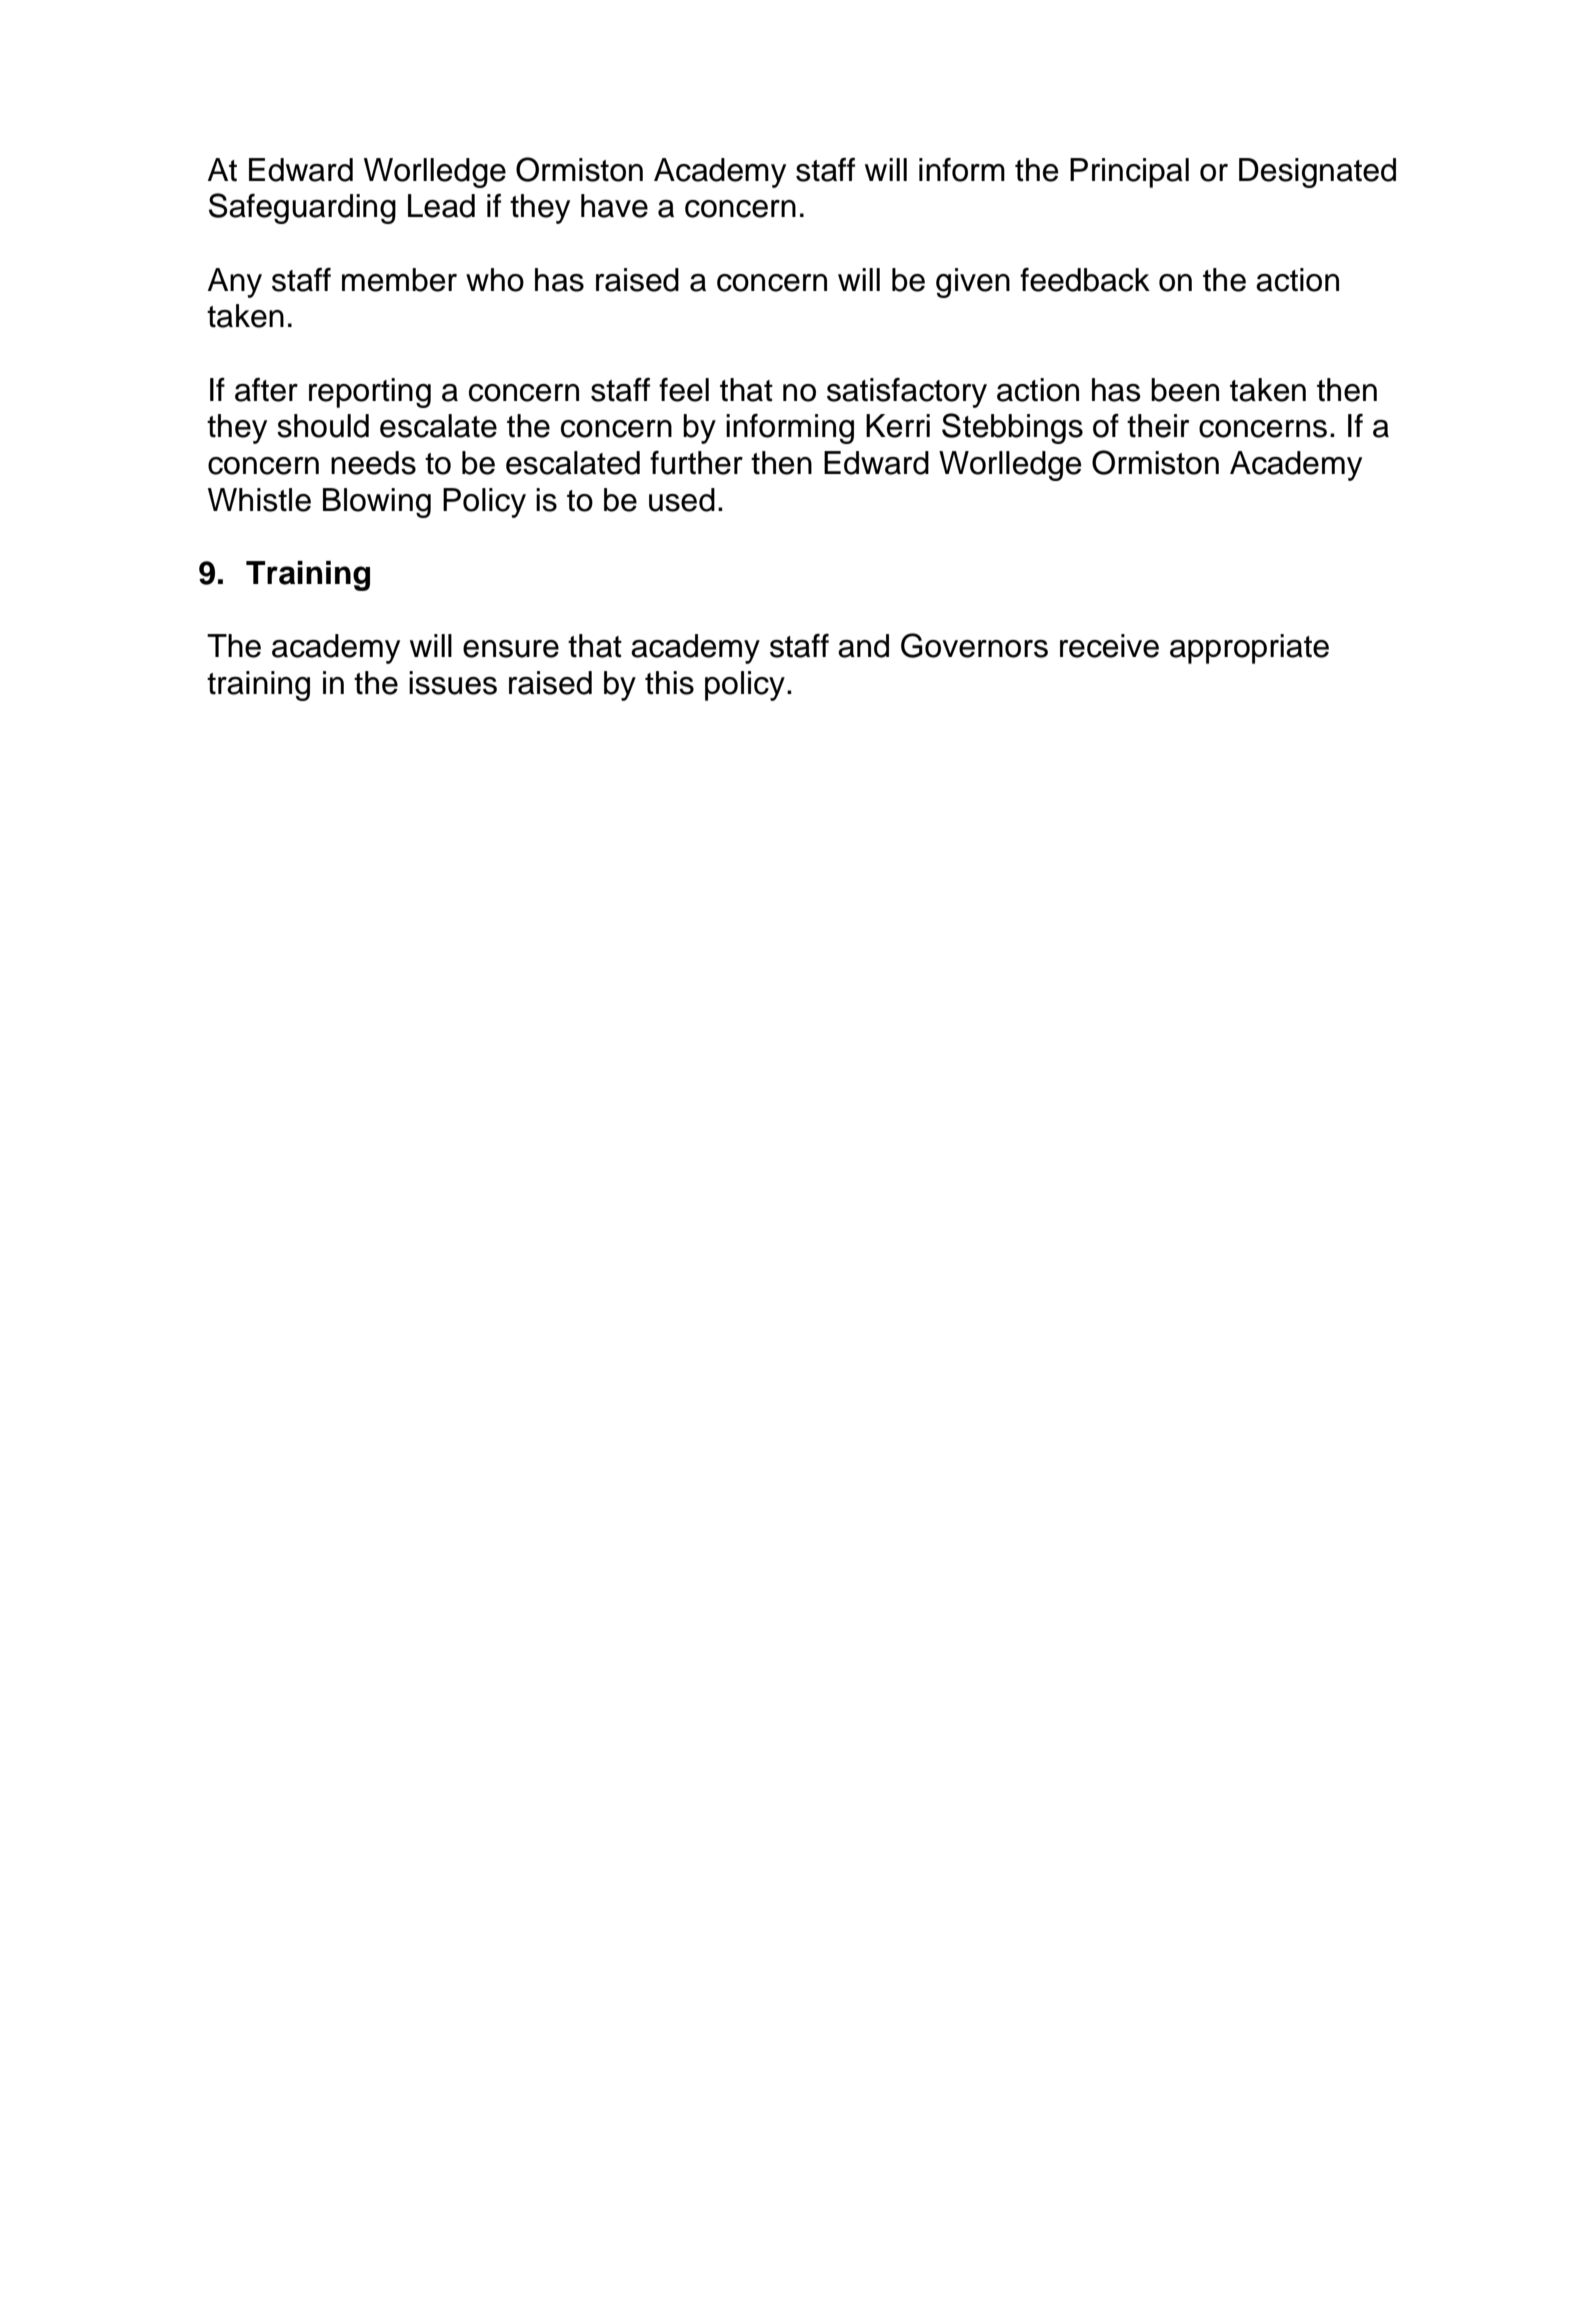 The height and width of the screenshot is (2304, 1582). Describe the element at coordinates (682, 500) in the screenshot. I see `used` at that location.
